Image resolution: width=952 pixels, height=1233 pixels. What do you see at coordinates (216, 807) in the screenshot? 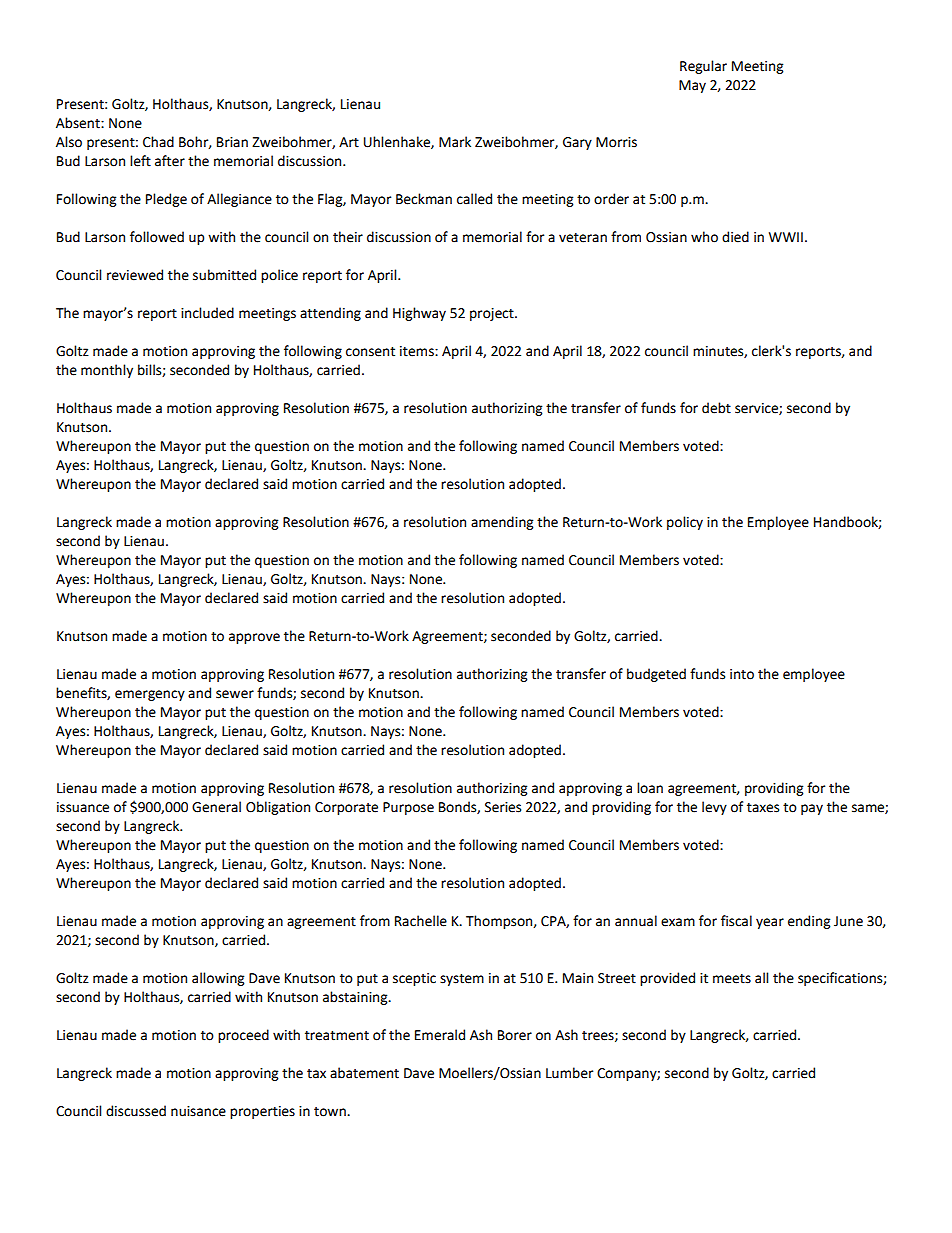
I see `General` at bounding box center [216, 807].
